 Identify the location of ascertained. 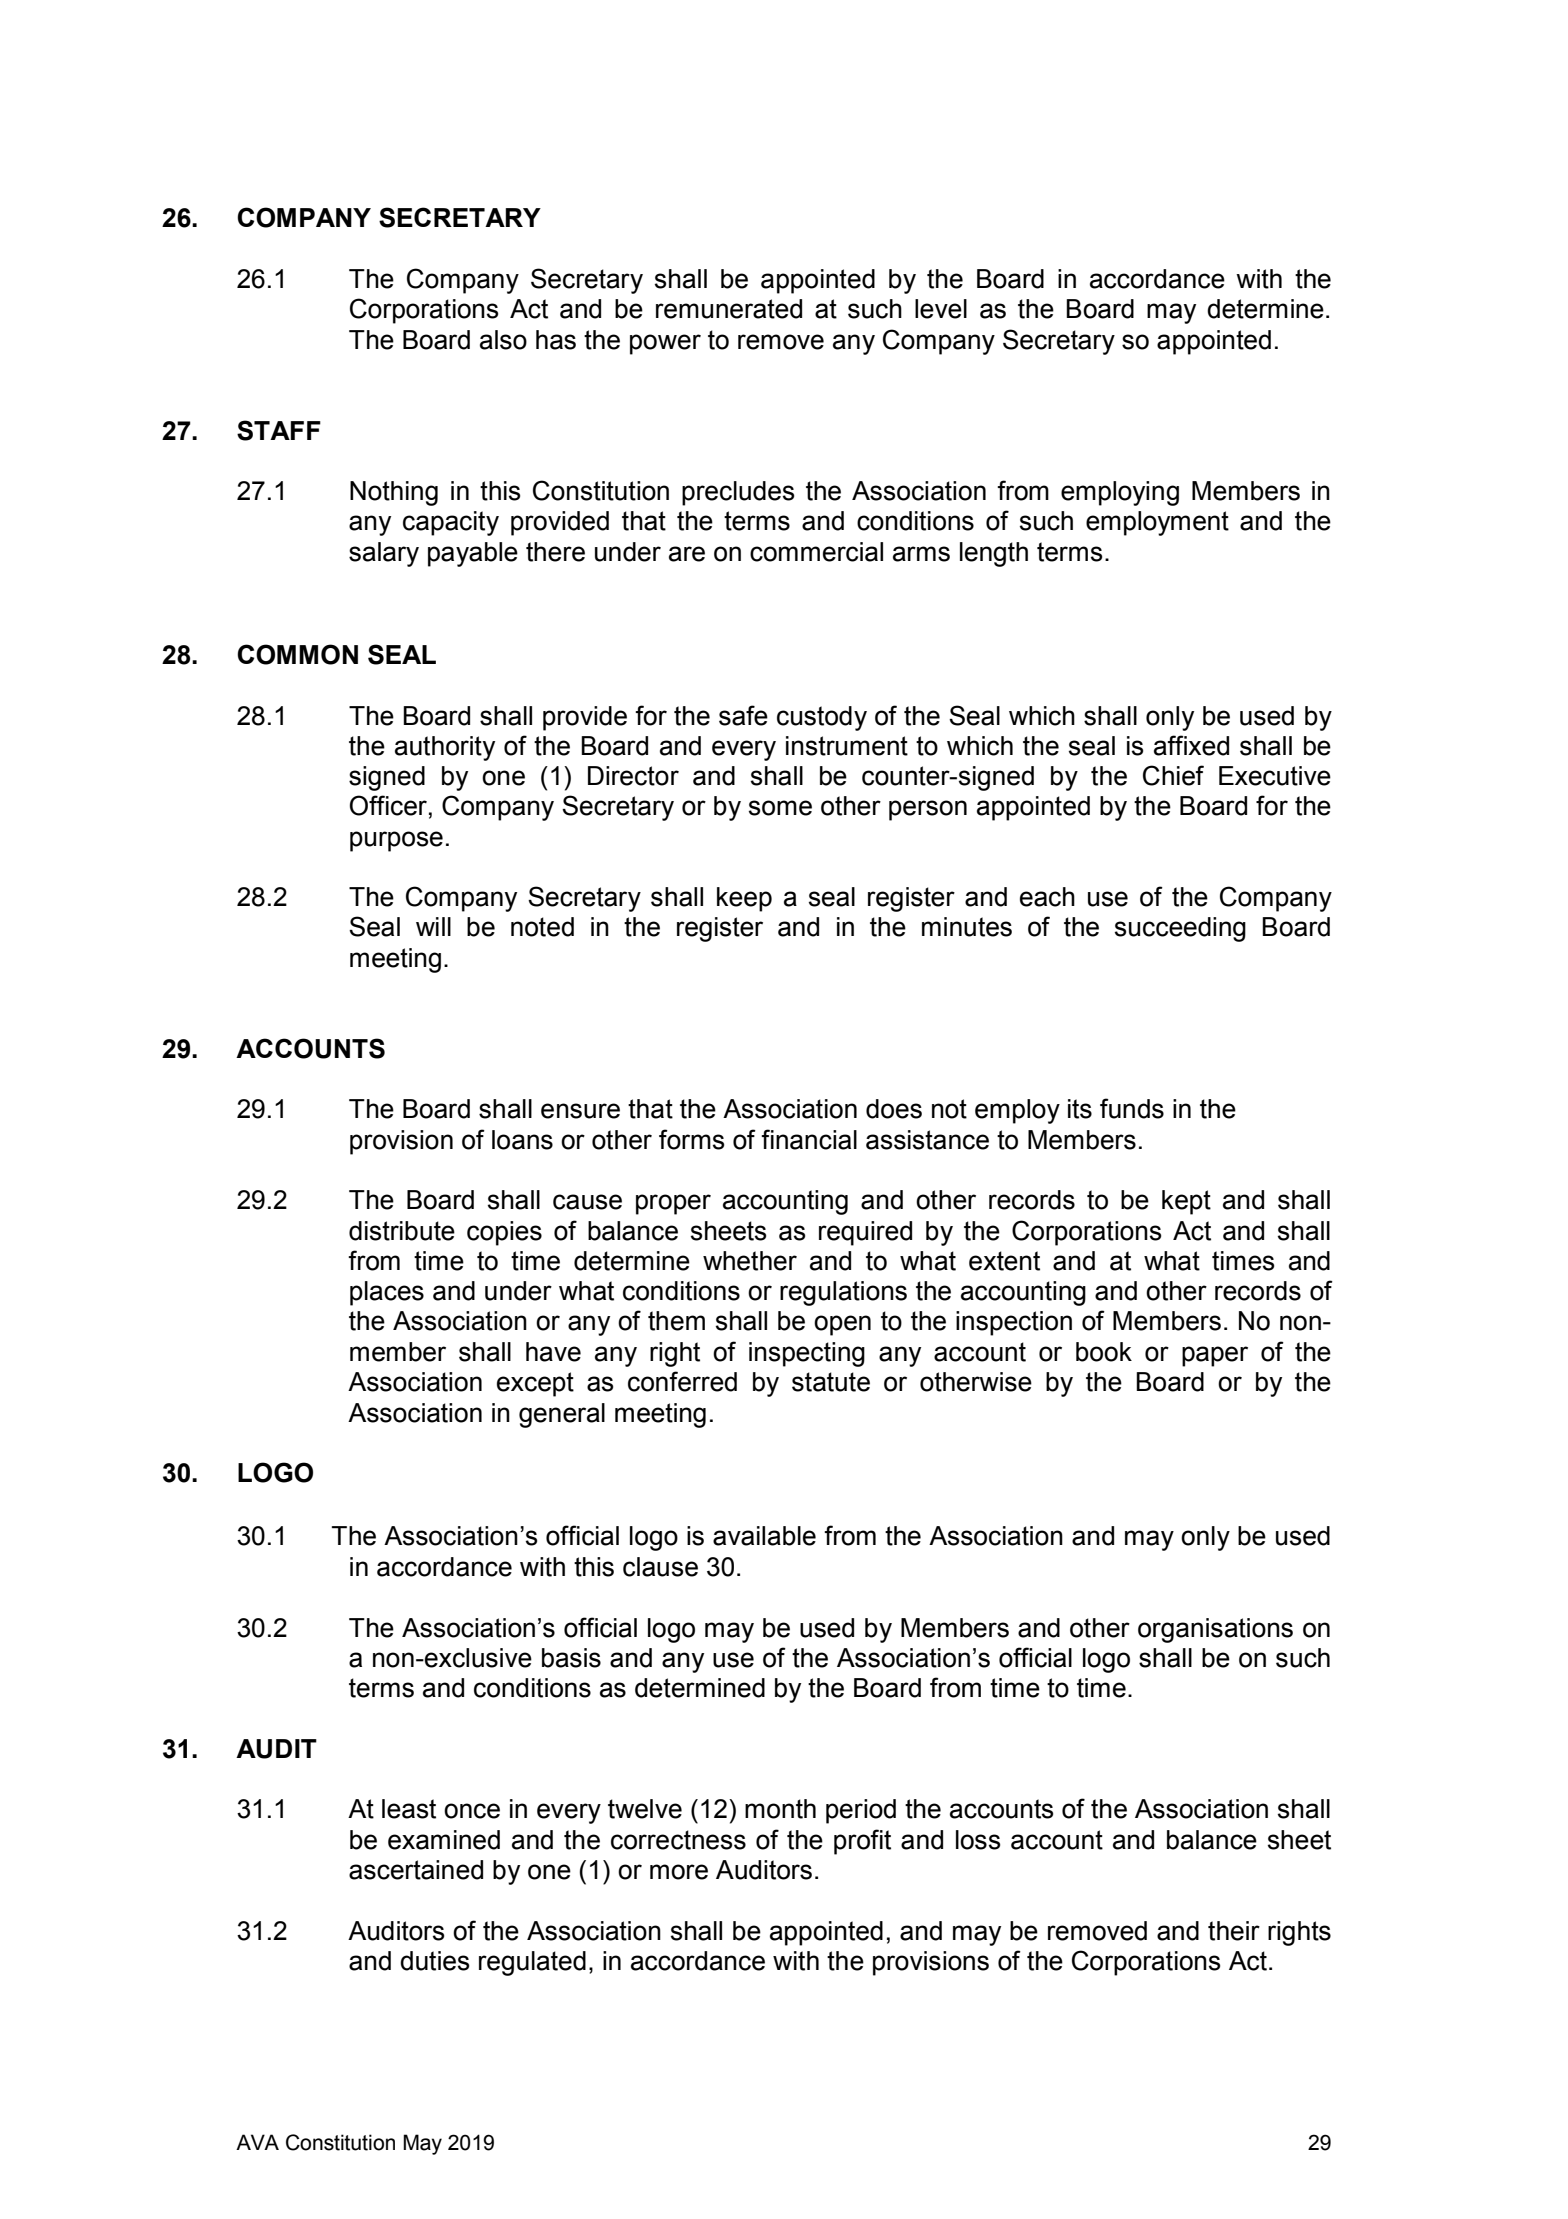
(416, 1870).
